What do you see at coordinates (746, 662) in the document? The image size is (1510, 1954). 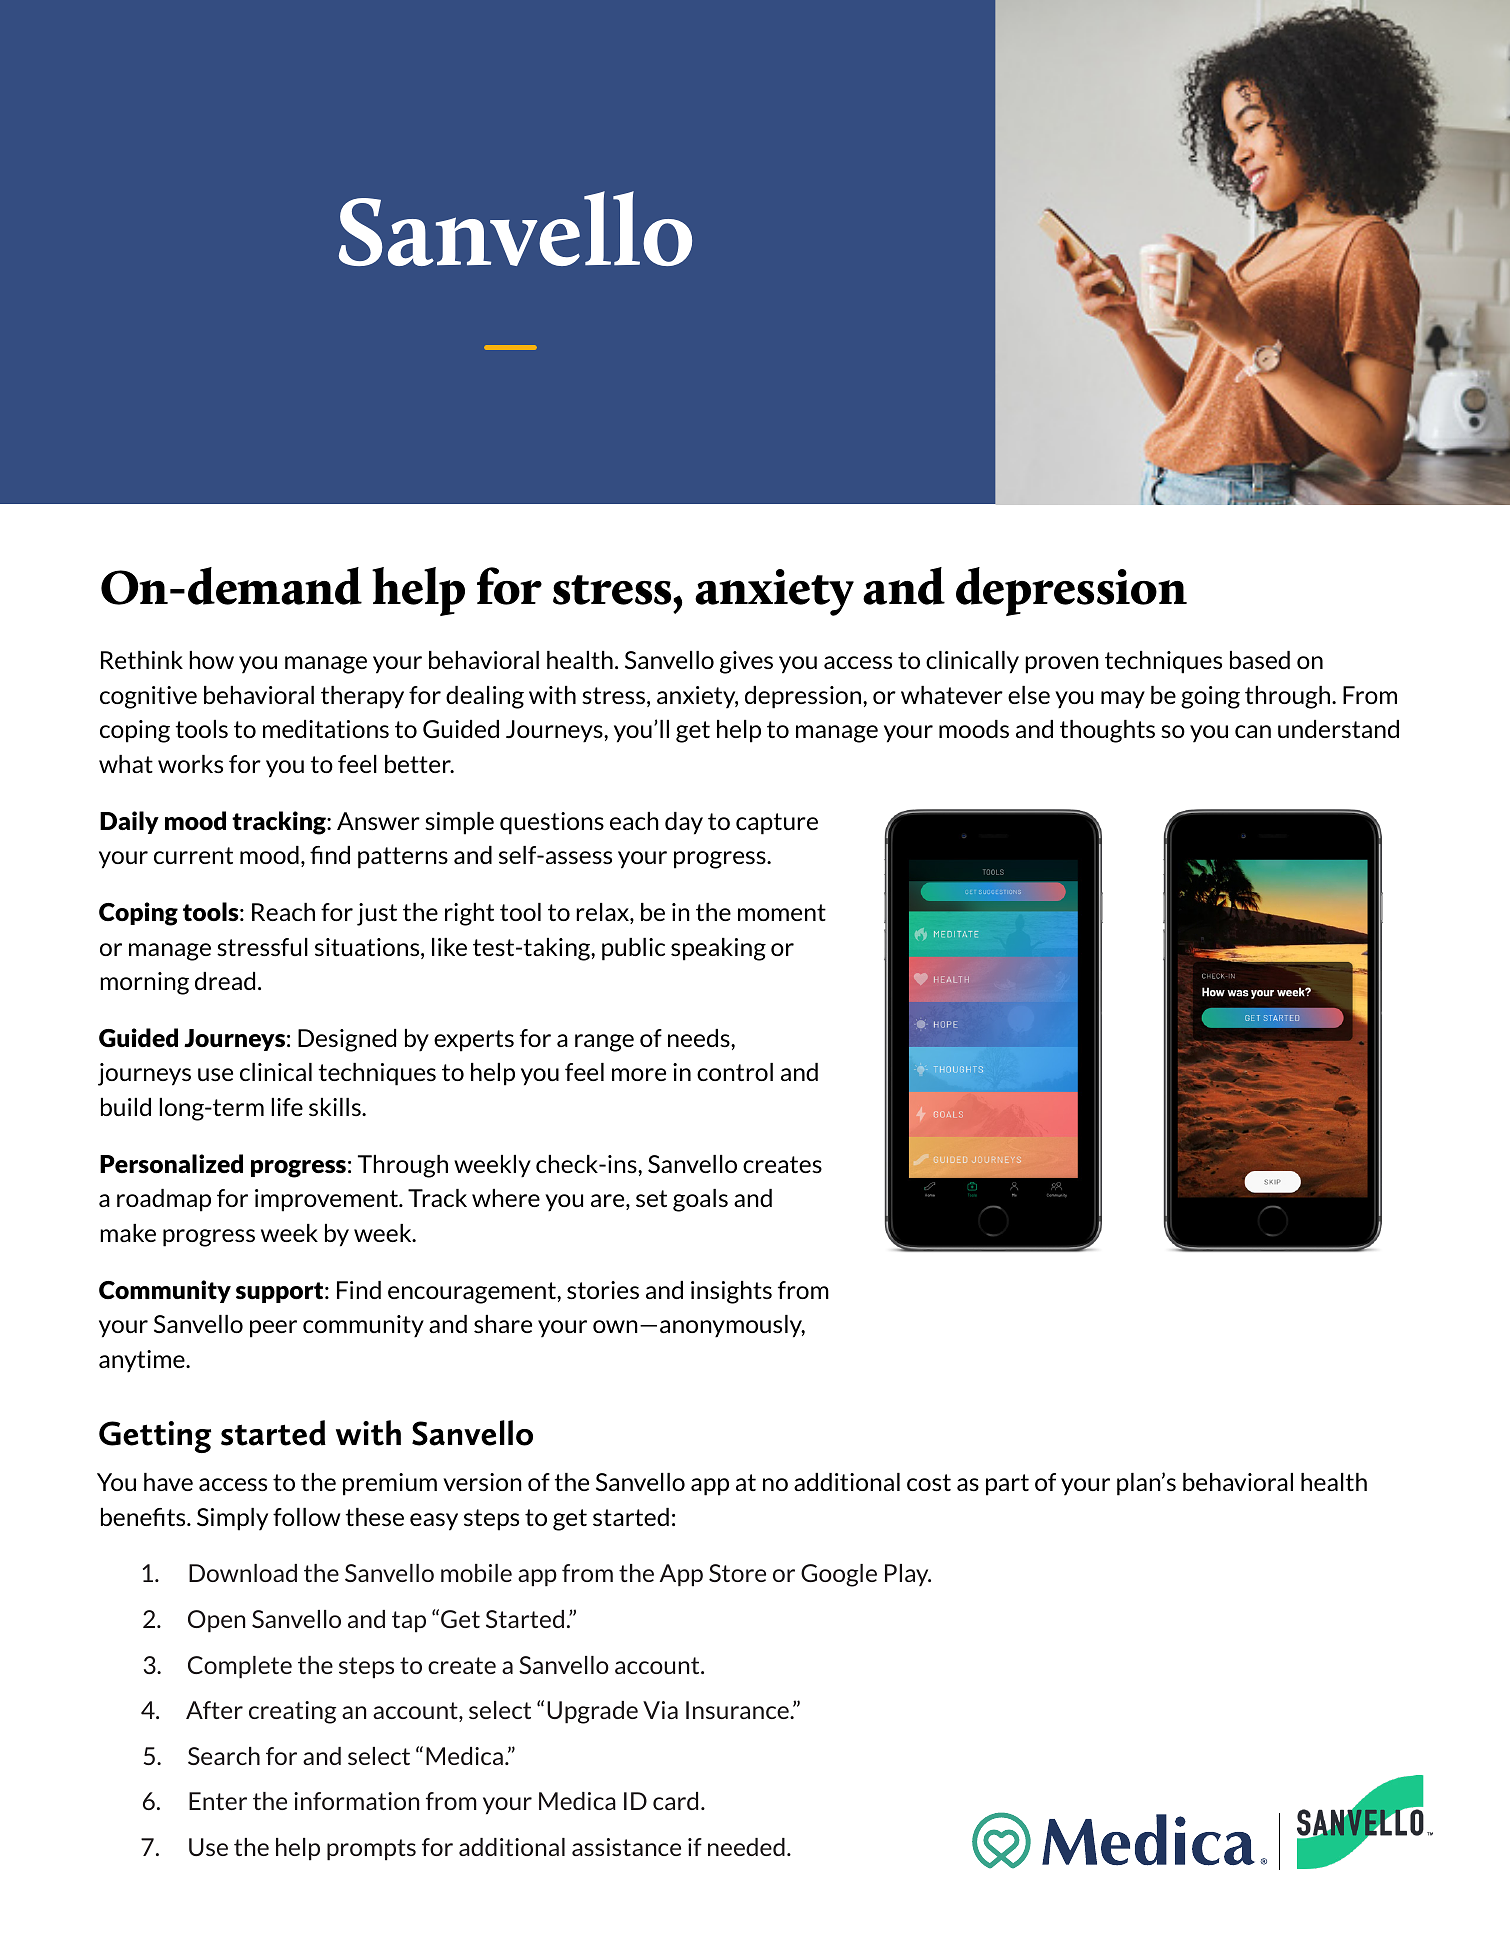 I see `gives` at bounding box center [746, 662].
